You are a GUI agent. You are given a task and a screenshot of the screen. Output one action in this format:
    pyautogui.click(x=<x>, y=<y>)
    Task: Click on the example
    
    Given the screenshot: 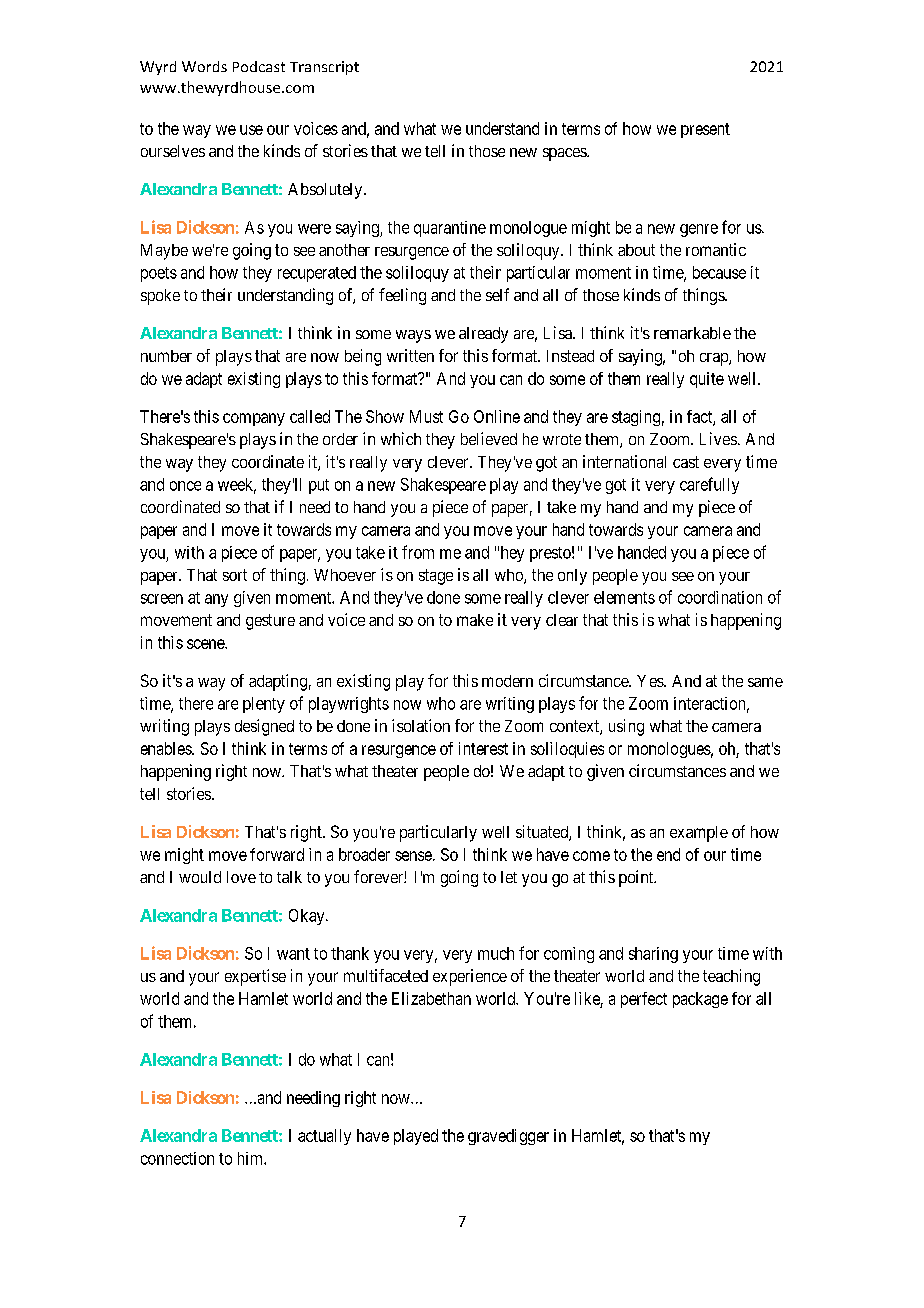 What is the action you would take?
    pyautogui.click(x=699, y=834)
